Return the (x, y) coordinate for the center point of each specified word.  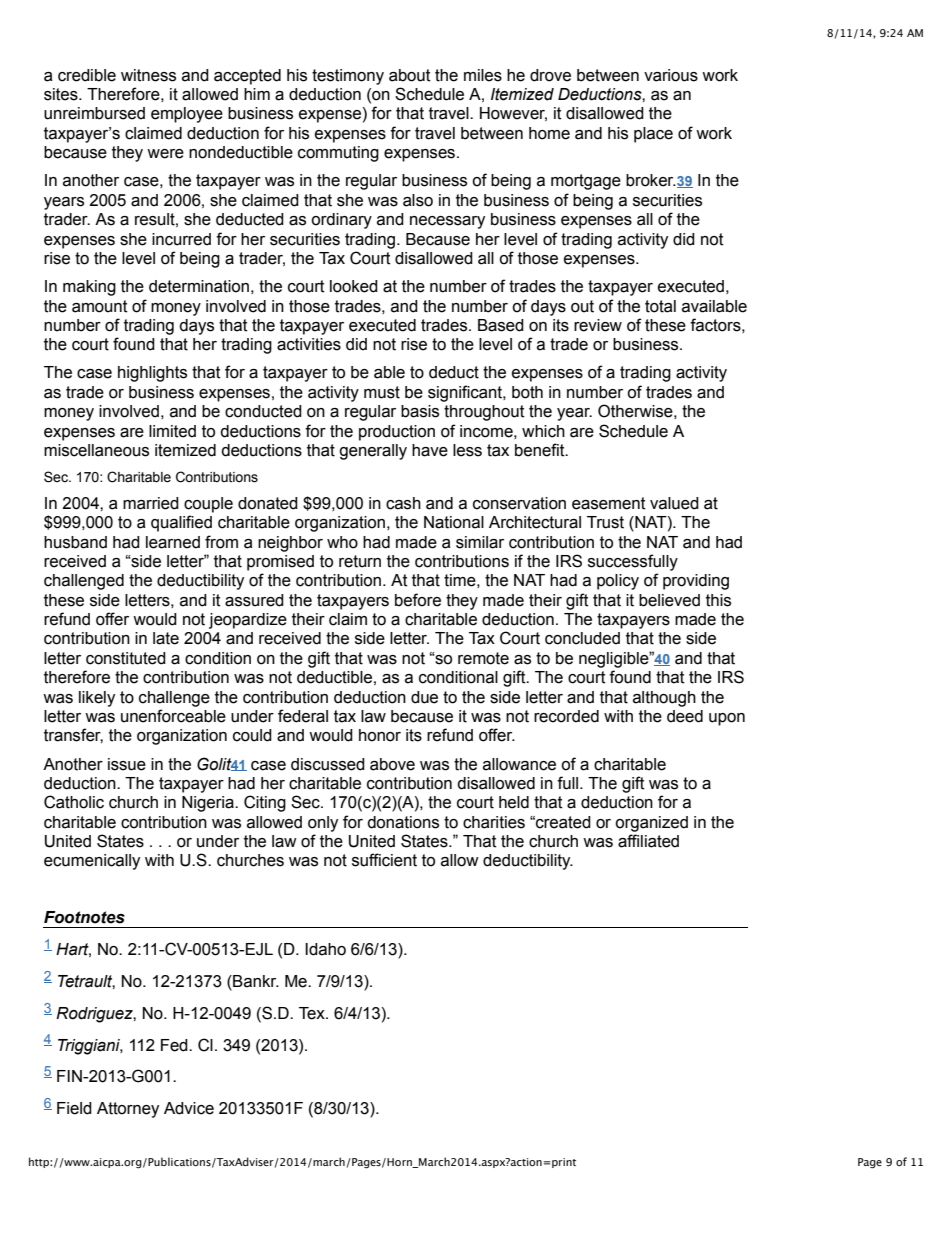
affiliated (648, 841)
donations (403, 822)
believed (669, 600)
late (166, 638)
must (382, 392)
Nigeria (209, 804)
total (660, 306)
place (653, 135)
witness (148, 75)
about (410, 75)
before (418, 600)
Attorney (128, 1110)
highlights (152, 374)
